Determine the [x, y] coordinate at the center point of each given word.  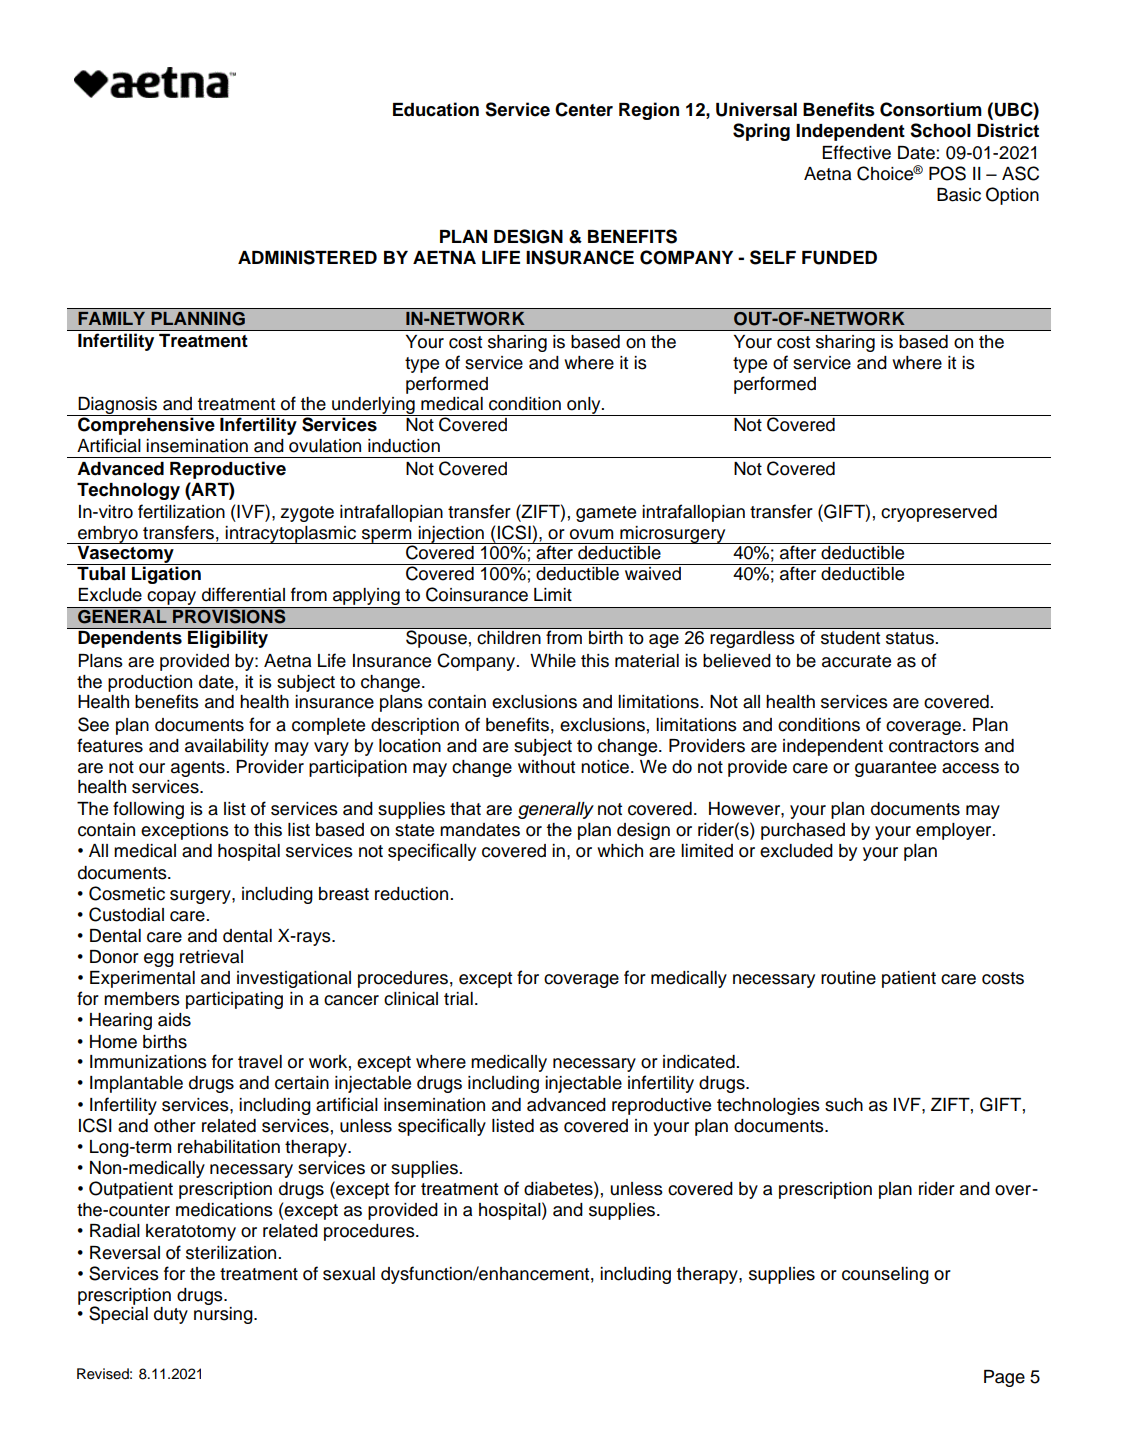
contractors [934, 746]
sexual [349, 1274]
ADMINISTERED [307, 257]
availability [227, 747]
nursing [224, 1315]
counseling [885, 1275]
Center [584, 109]
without [546, 767]
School [940, 130]
